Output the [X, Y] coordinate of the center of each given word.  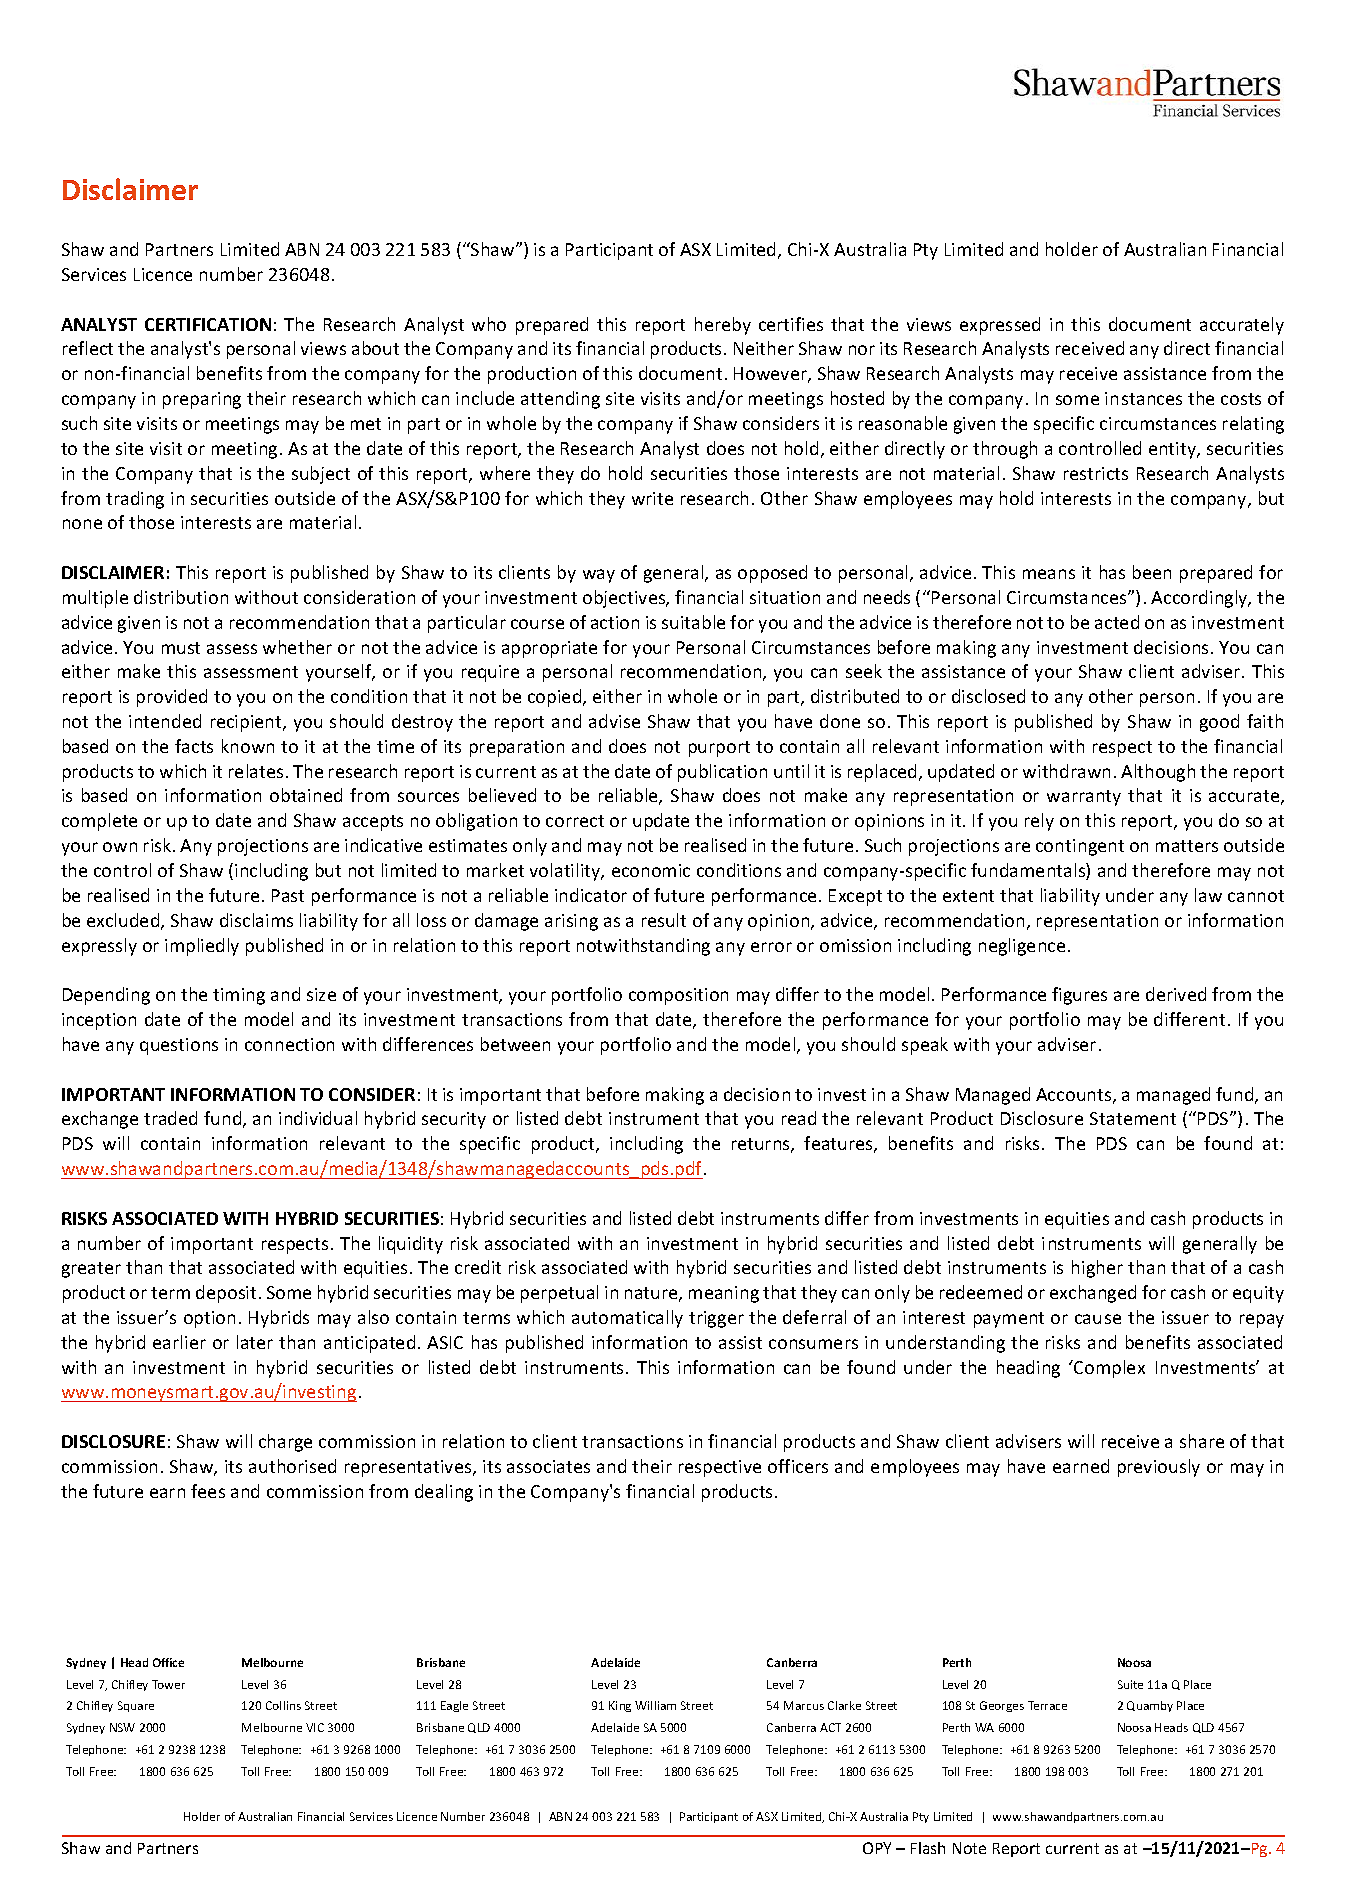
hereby [723, 326]
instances [1143, 398]
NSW [122, 1727]
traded [170, 1118]
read [799, 1118]
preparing [202, 400]
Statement [1133, 1118]
